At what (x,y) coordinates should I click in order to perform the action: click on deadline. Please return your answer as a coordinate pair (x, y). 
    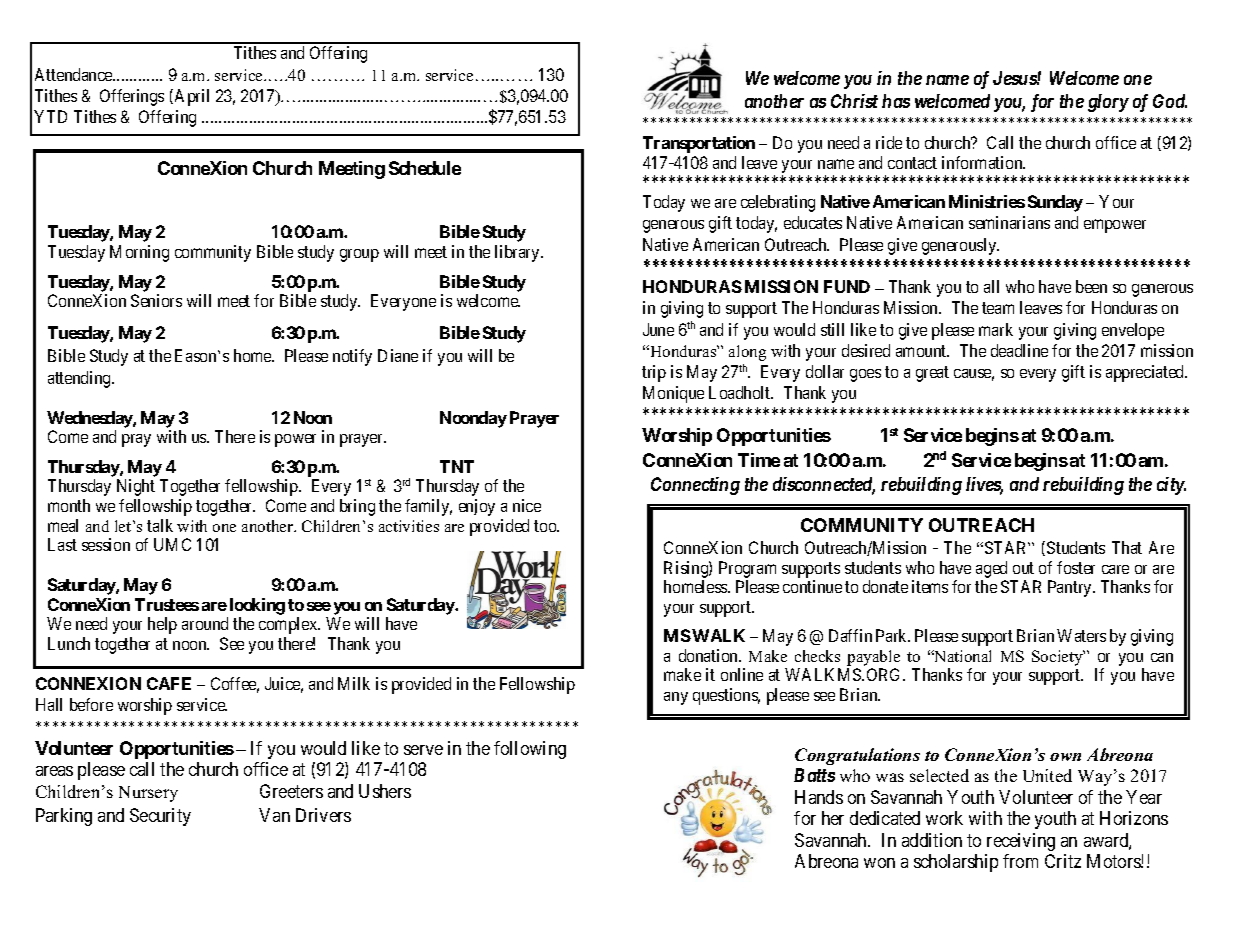
    Looking at the image, I should click on (1019, 350).
